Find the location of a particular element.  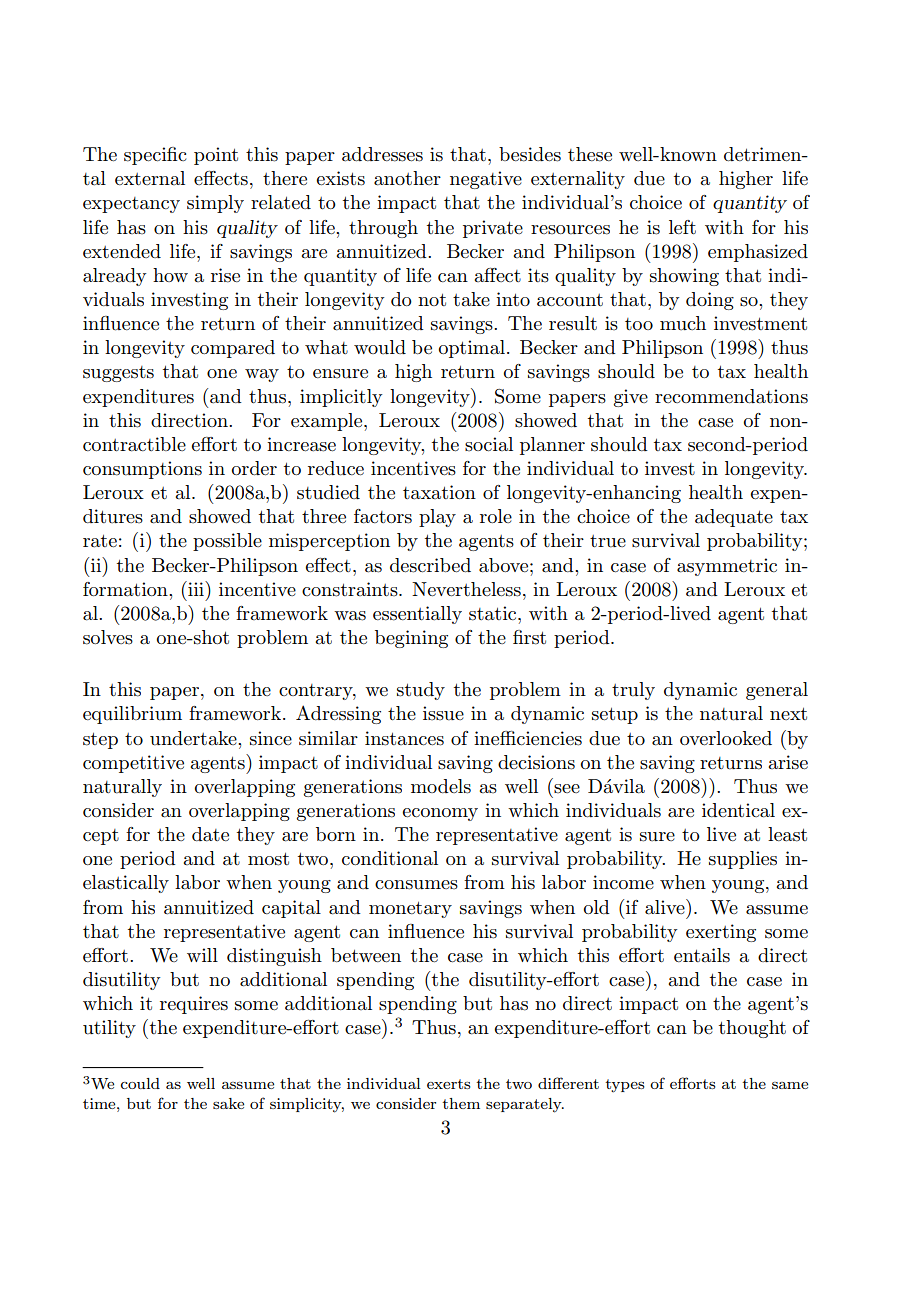

identical is located at coordinates (738, 810).
